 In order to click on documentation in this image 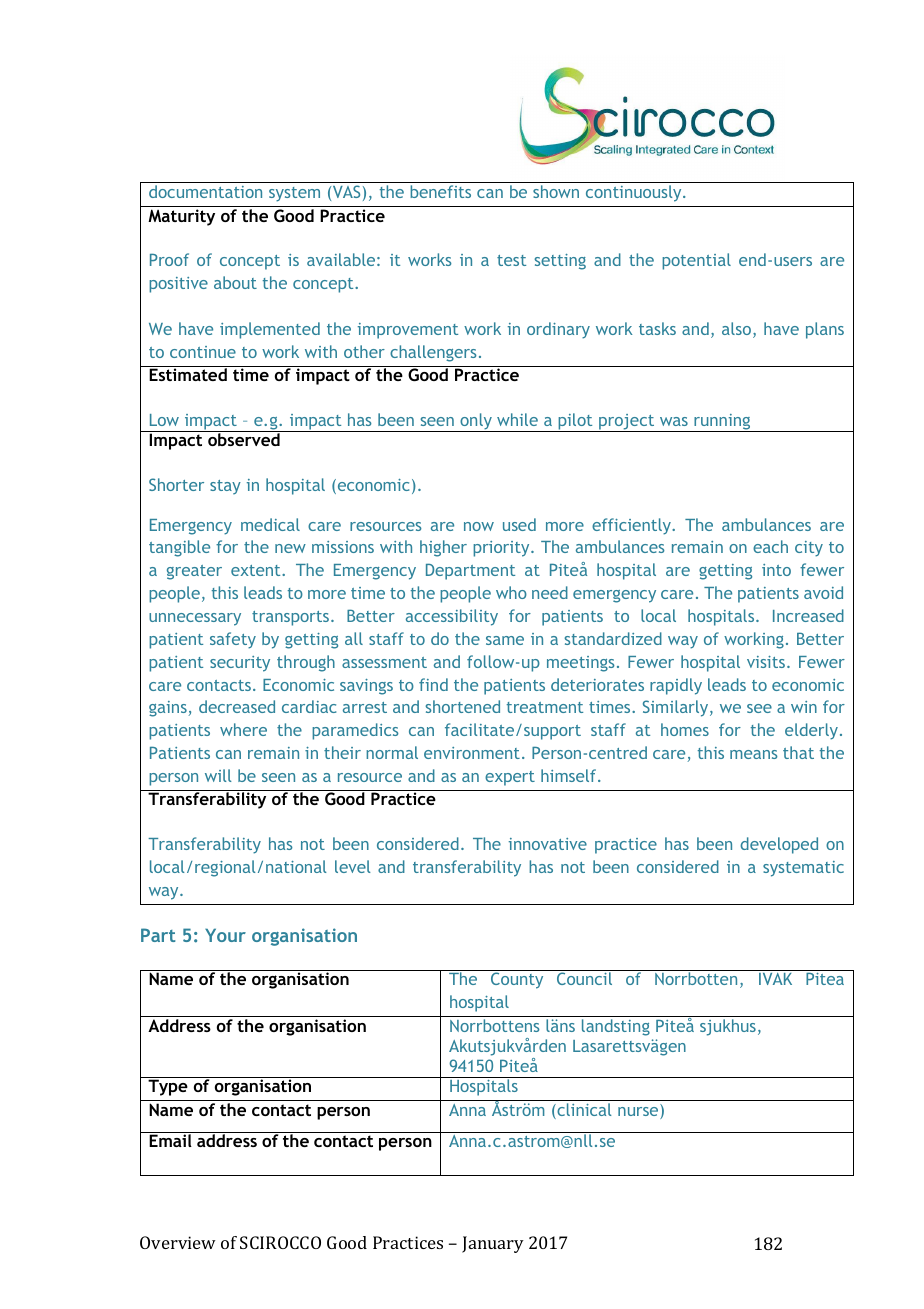, I will do `click(205, 191)`.
